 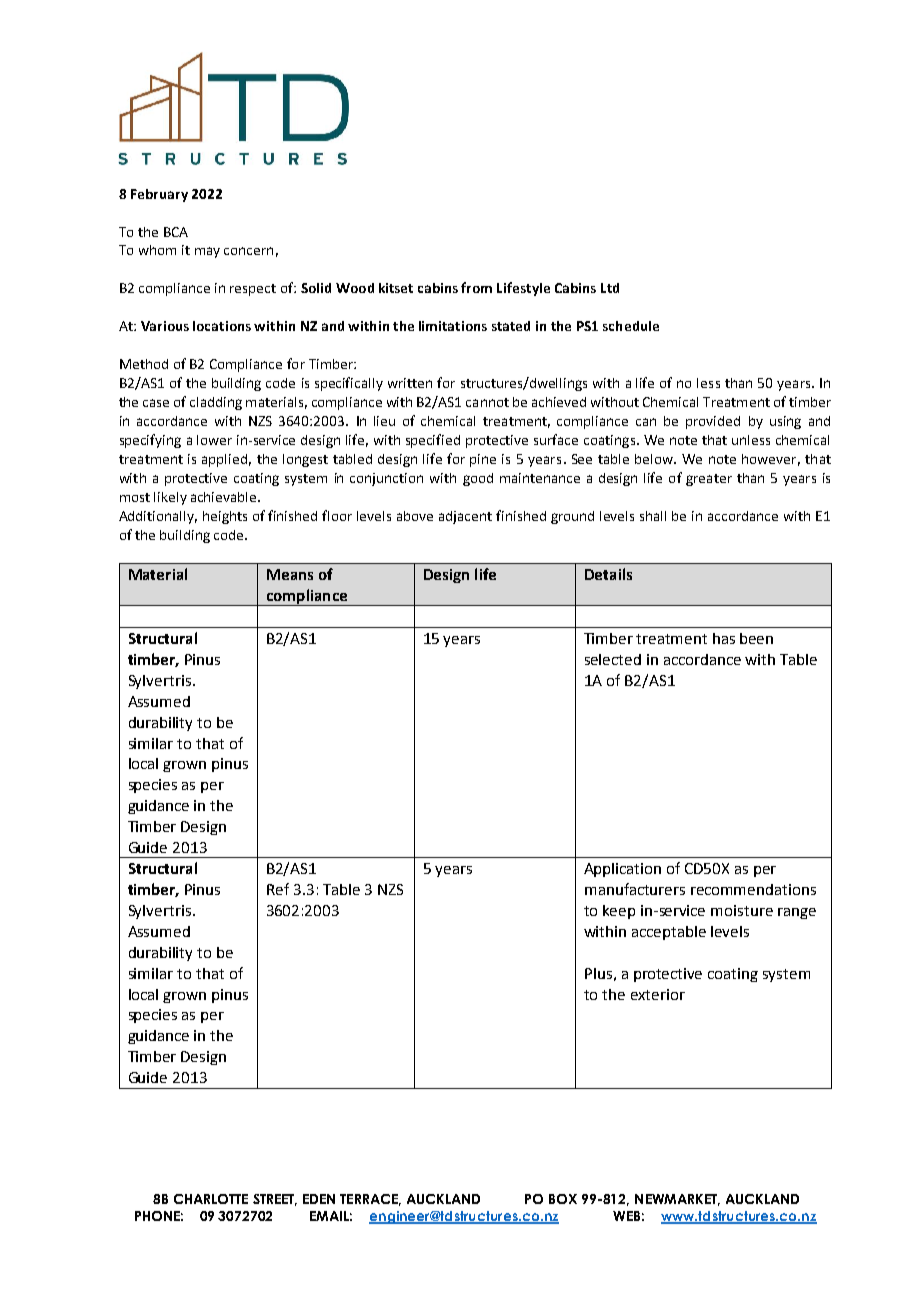 What do you see at coordinates (465, 517) in the screenshot?
I see `adjacent` at bounding box center [465, 517].
